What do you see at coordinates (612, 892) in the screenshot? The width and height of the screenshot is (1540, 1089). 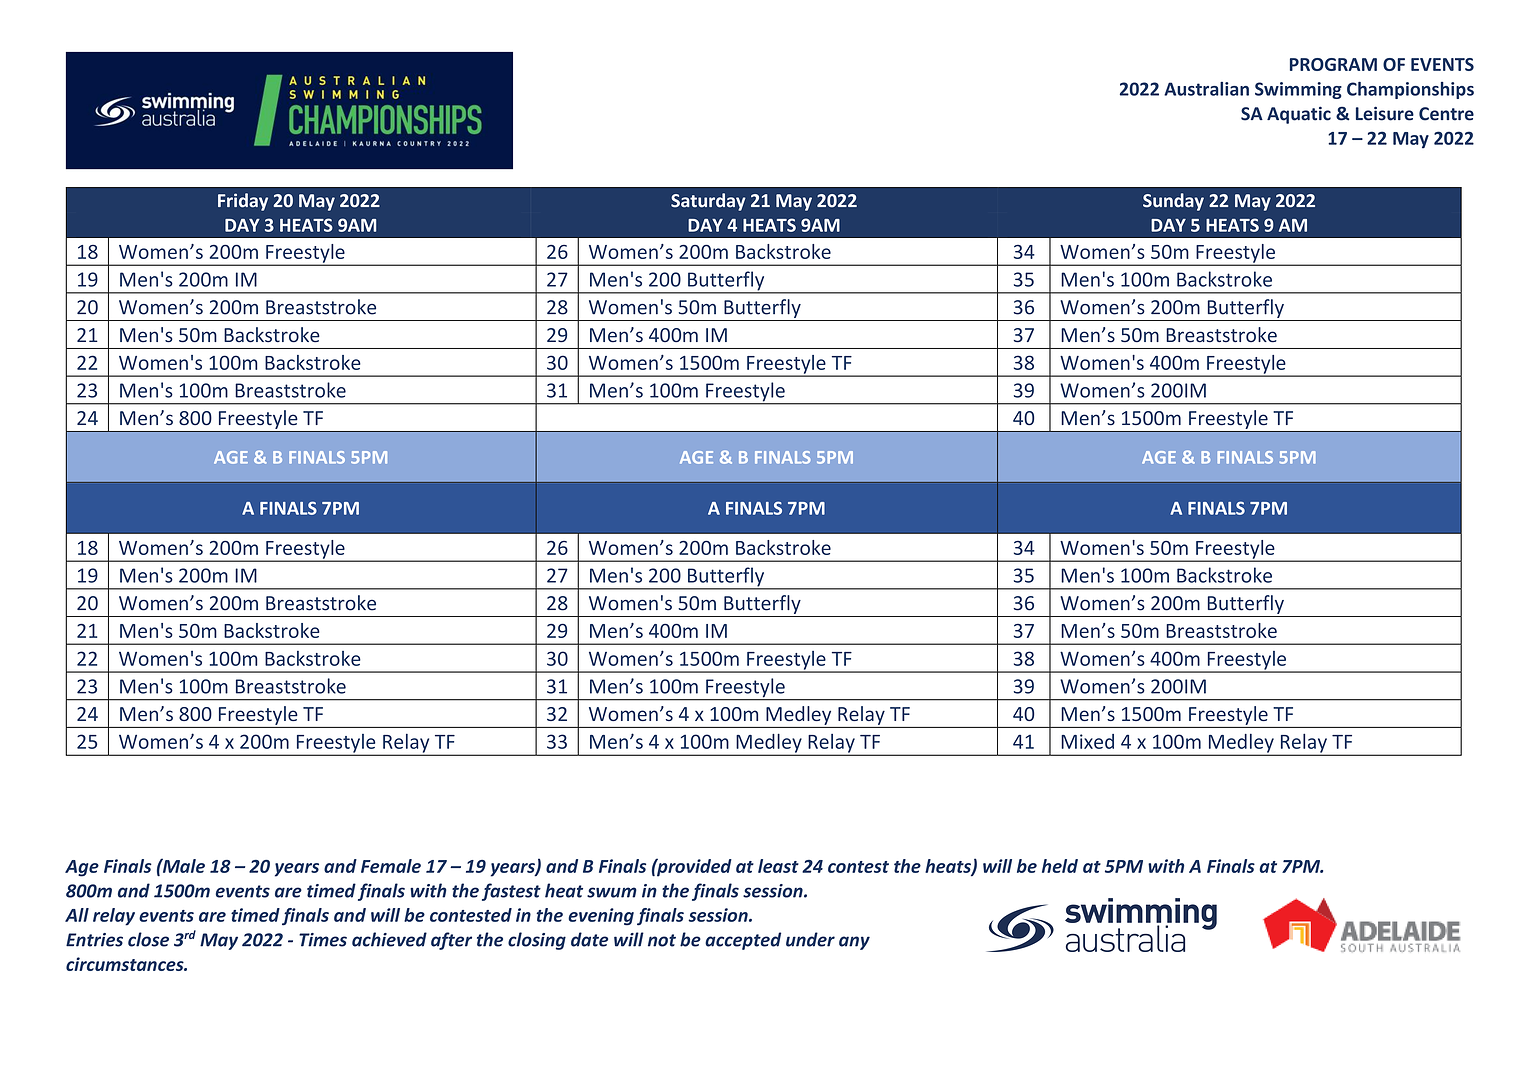 I see `swum` at bounding box center [612, 892].
